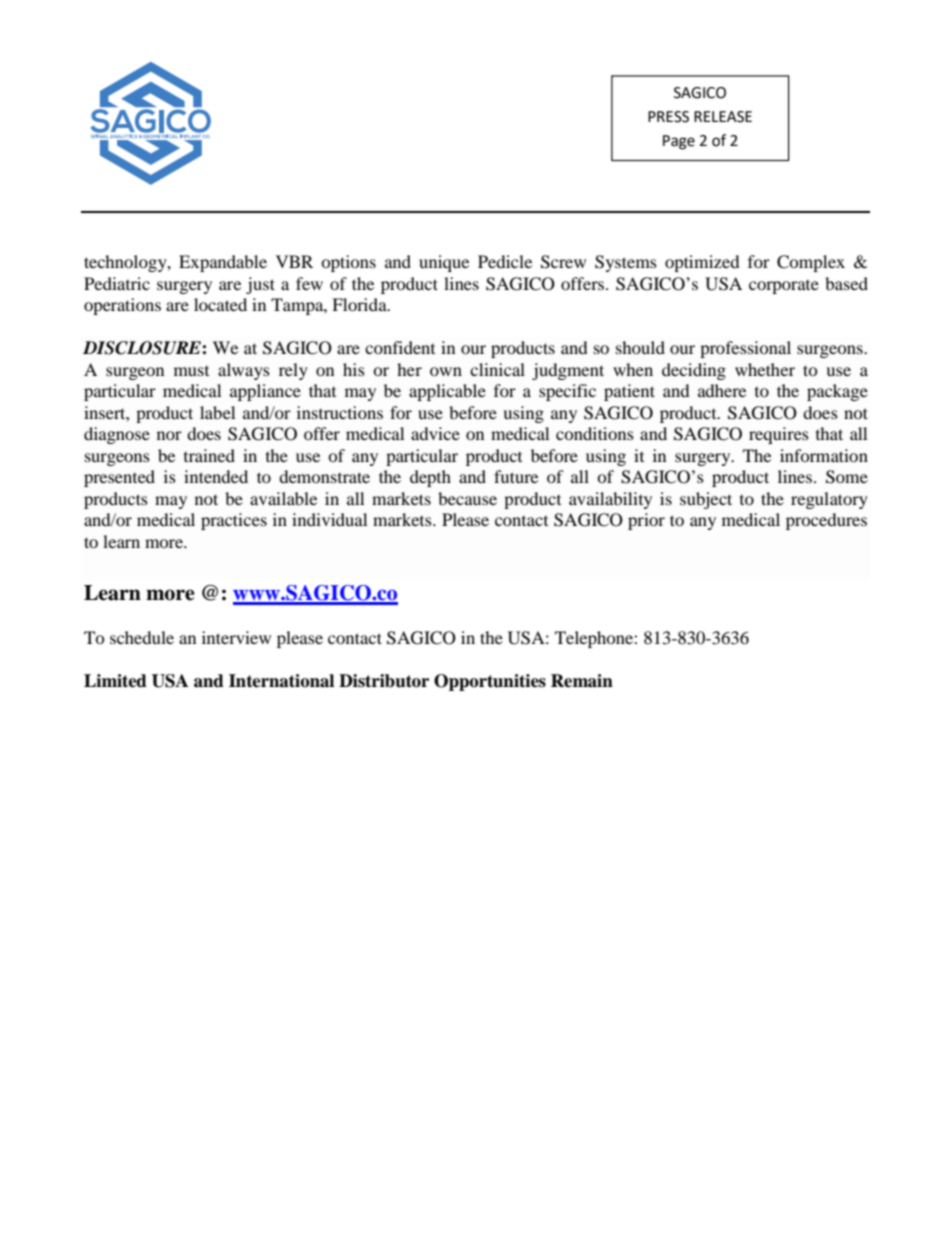 The width and height of the image is (952, 1233). What do you see at coordinates (223, 263) in the image?
I see `Expandable` at bounding box center [223, 263].
